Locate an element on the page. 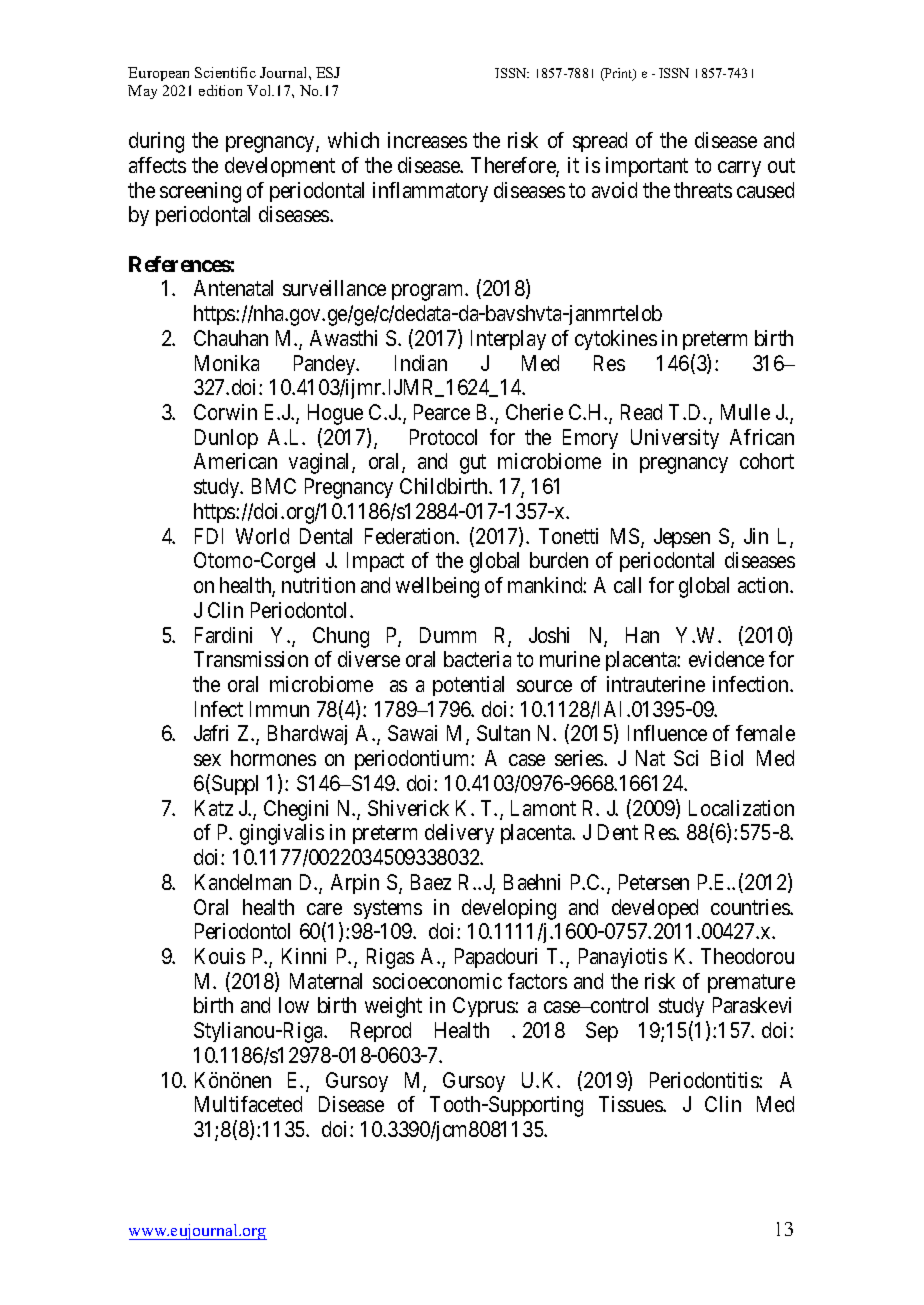 Image resolution: width=924 pixels, height=1305 pixels. Multifaceted is located at coordinates (248, 1104).
